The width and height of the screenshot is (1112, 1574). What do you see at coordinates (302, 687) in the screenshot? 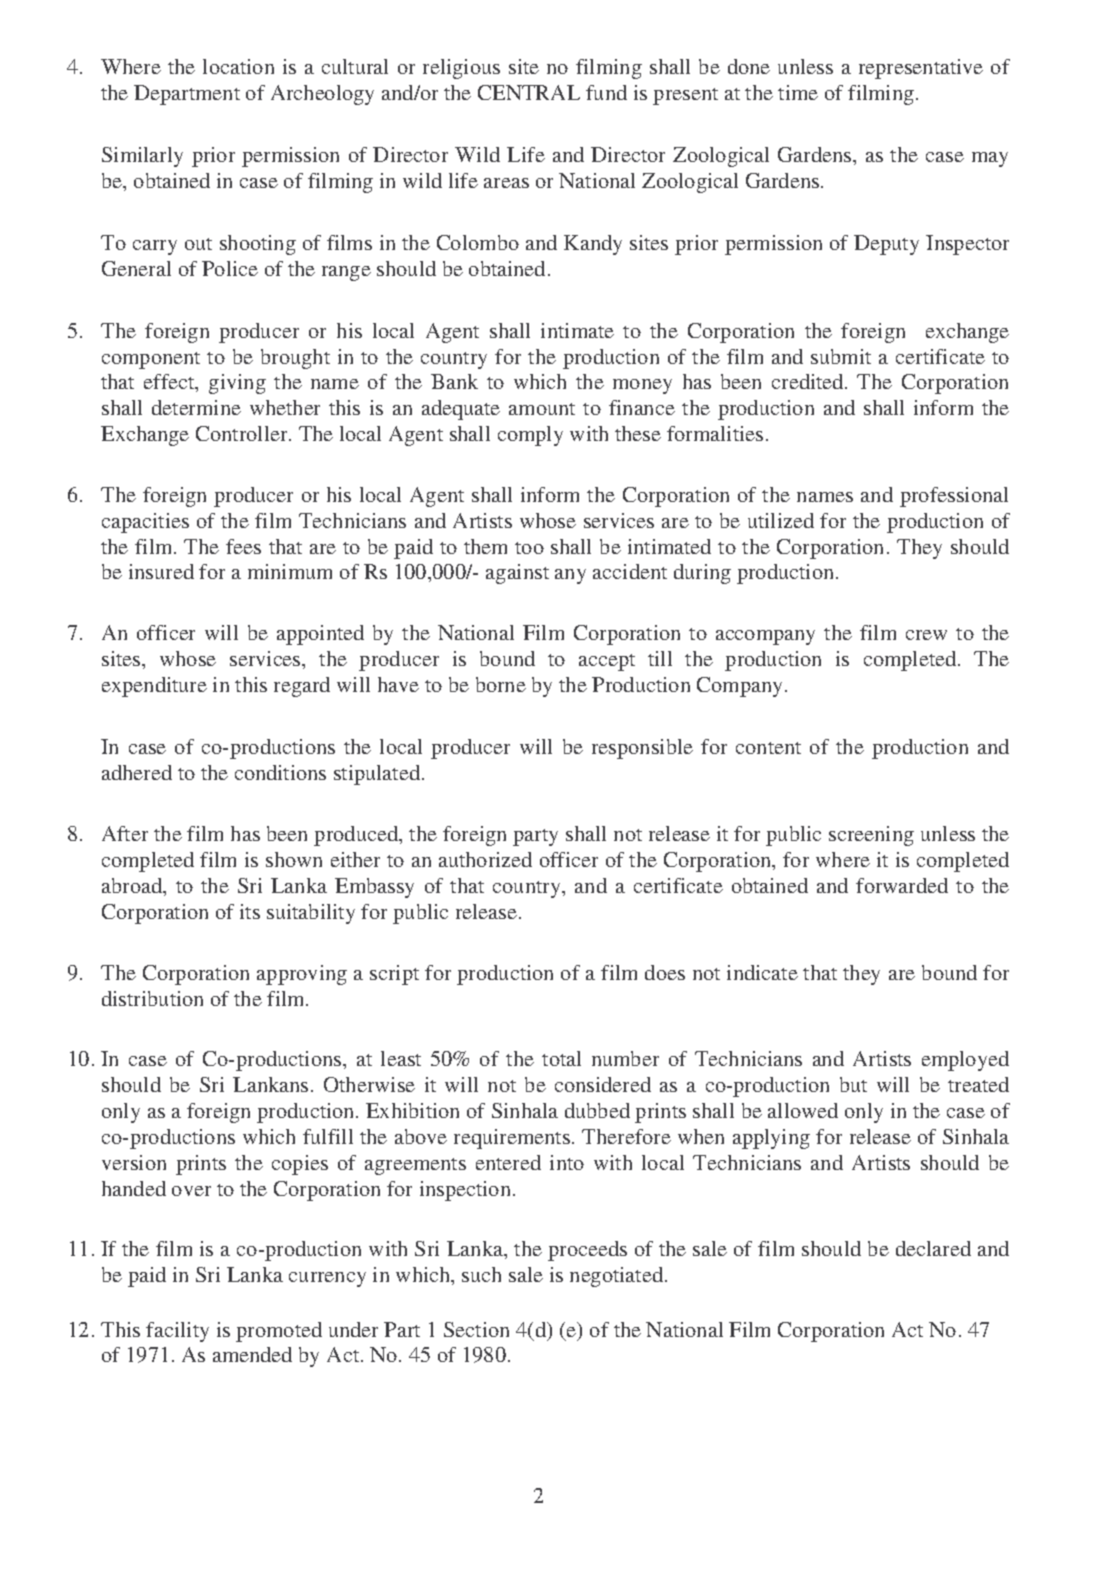
I see `regard` at bounding box center [302, 687].
